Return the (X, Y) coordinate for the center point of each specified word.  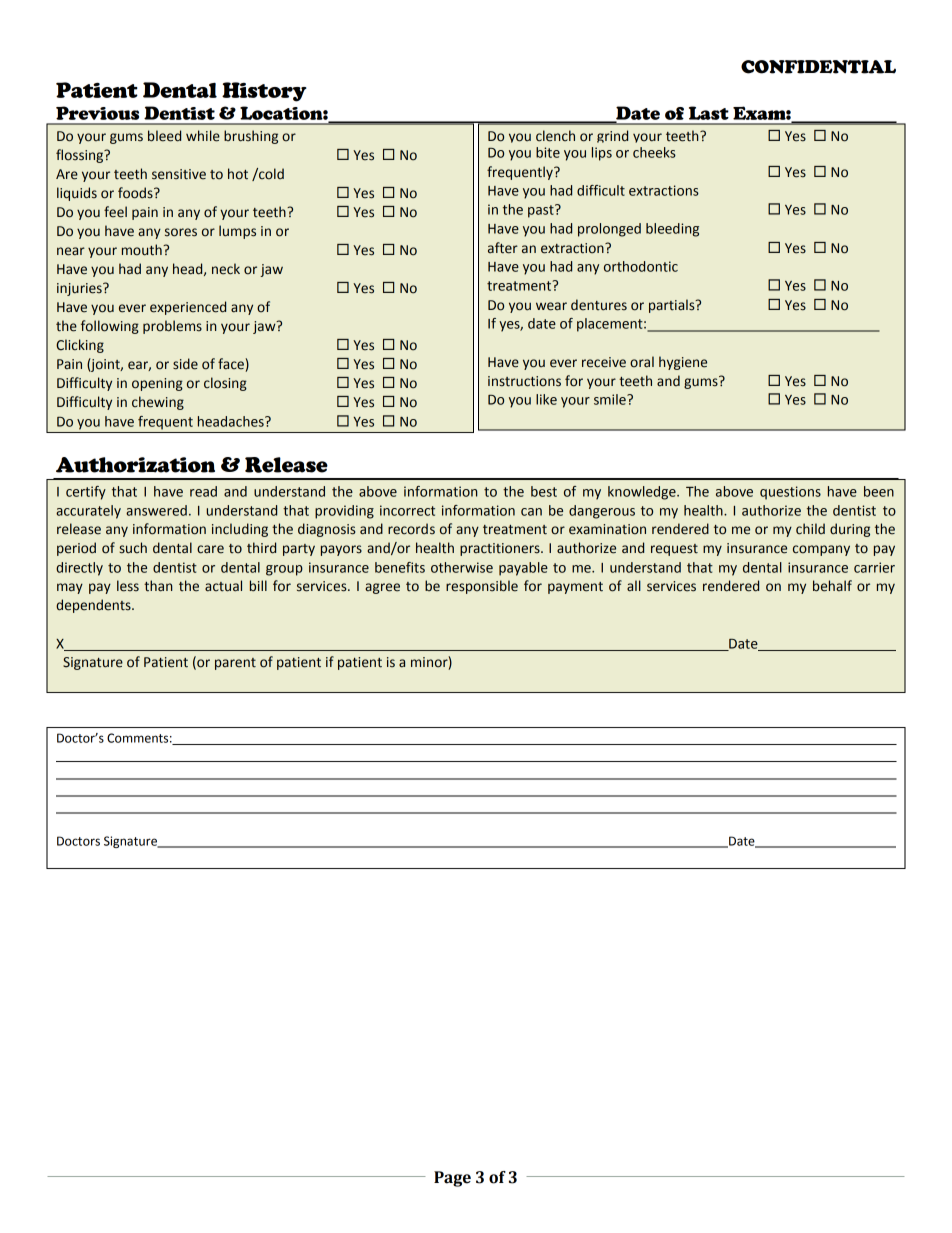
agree (382, 588)
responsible (482, 587)
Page (452, 1179)
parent (235, 664)
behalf (832, 586)
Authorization (135, 465)
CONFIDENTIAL (818, 67)
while (203, 136)
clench (555, 136)
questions (790, 493)
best (544, 491)
